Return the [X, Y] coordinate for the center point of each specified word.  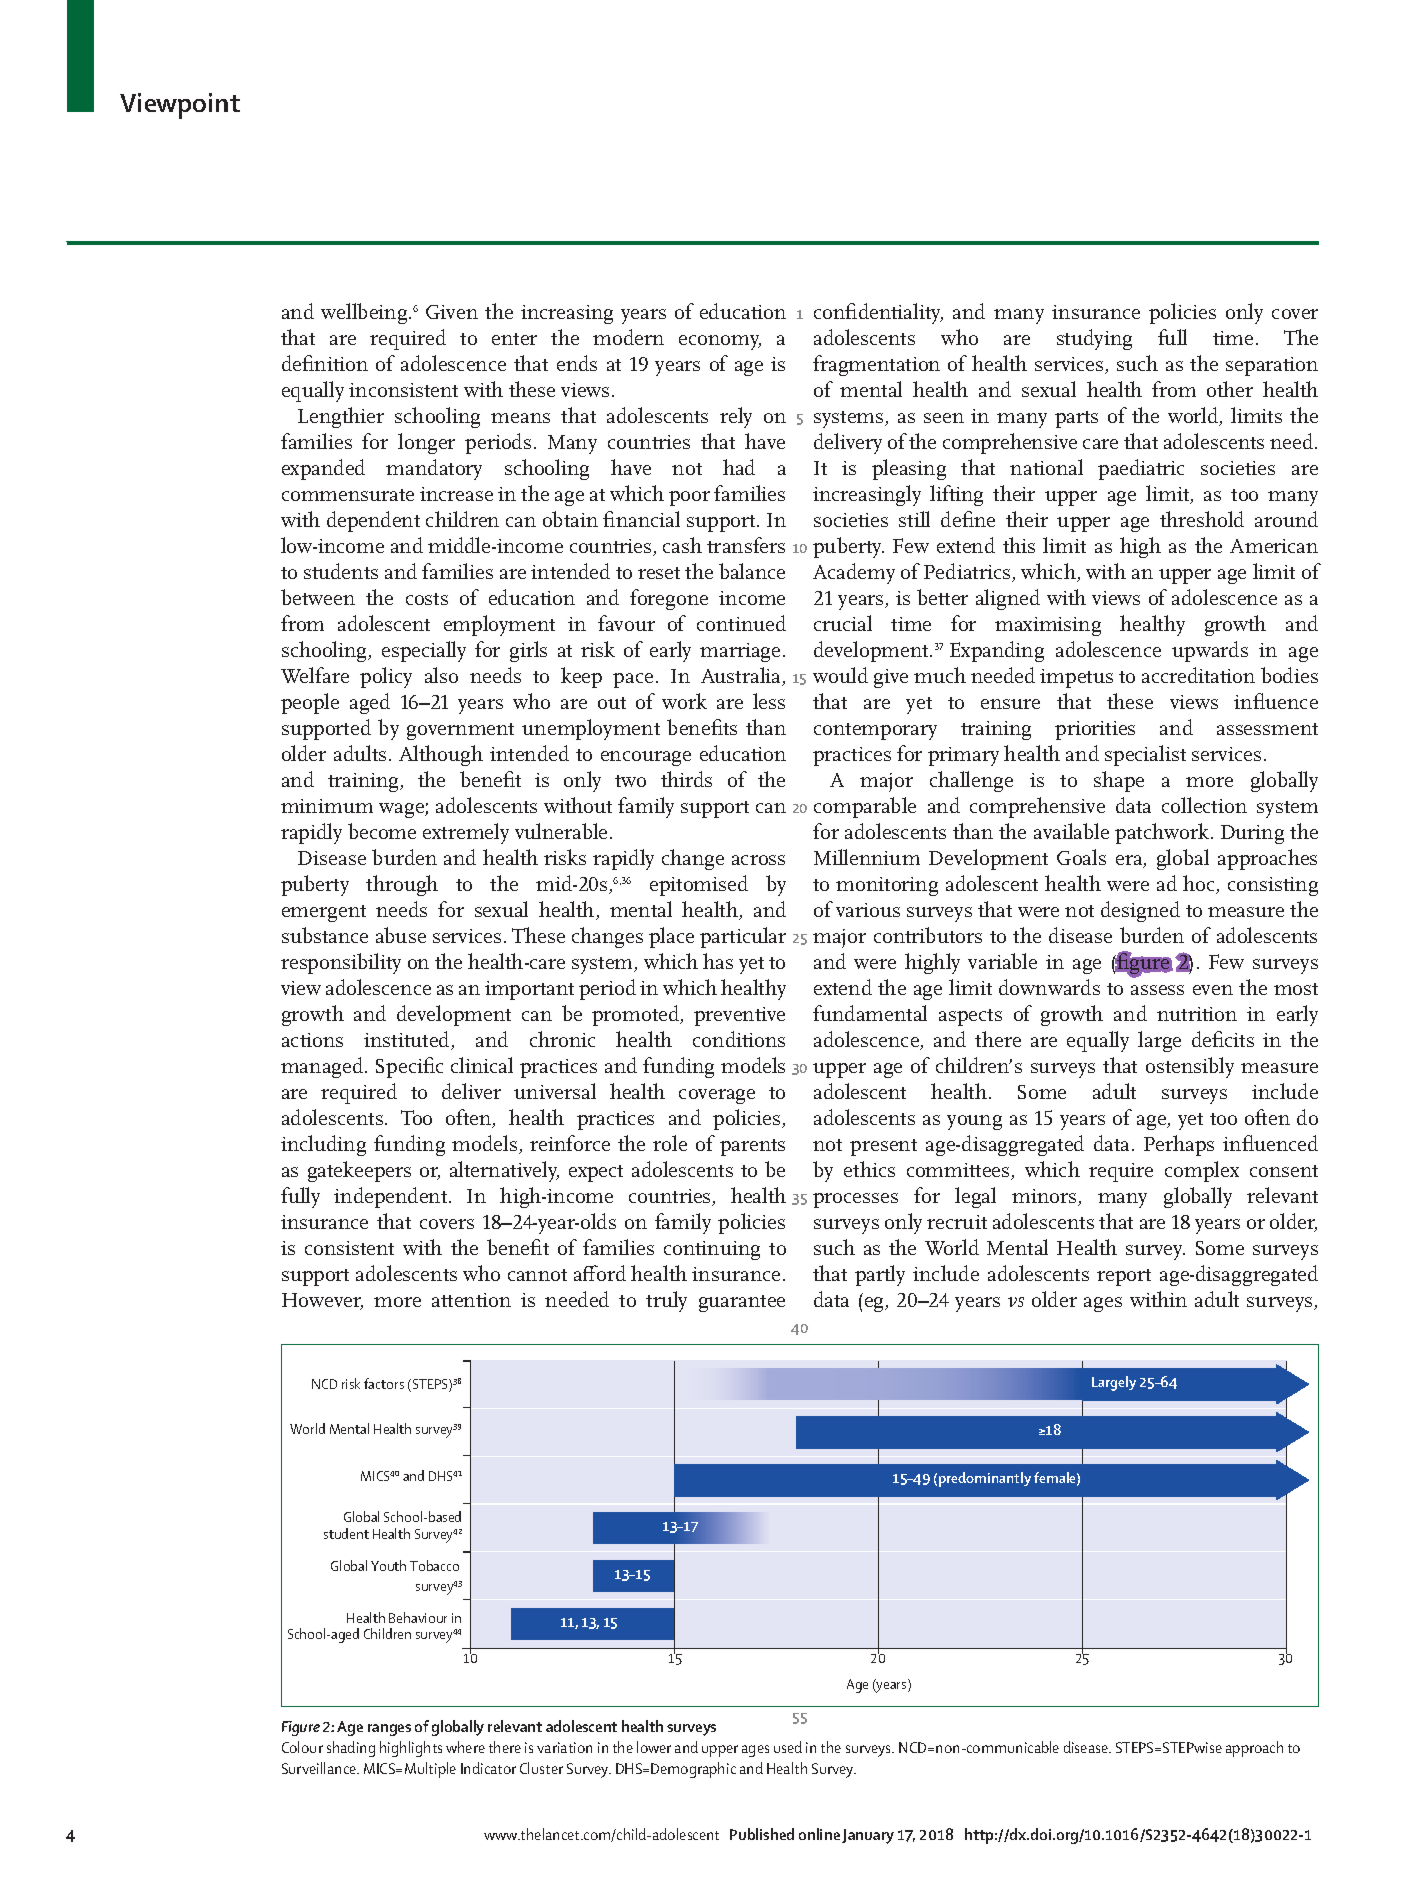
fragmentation [876, 365]
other [1230, 389]
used [788, 1747]
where [465, 1747]
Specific [409, 1067]
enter [514, 339]
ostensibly [1190, 1067]
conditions [739, 1039]
